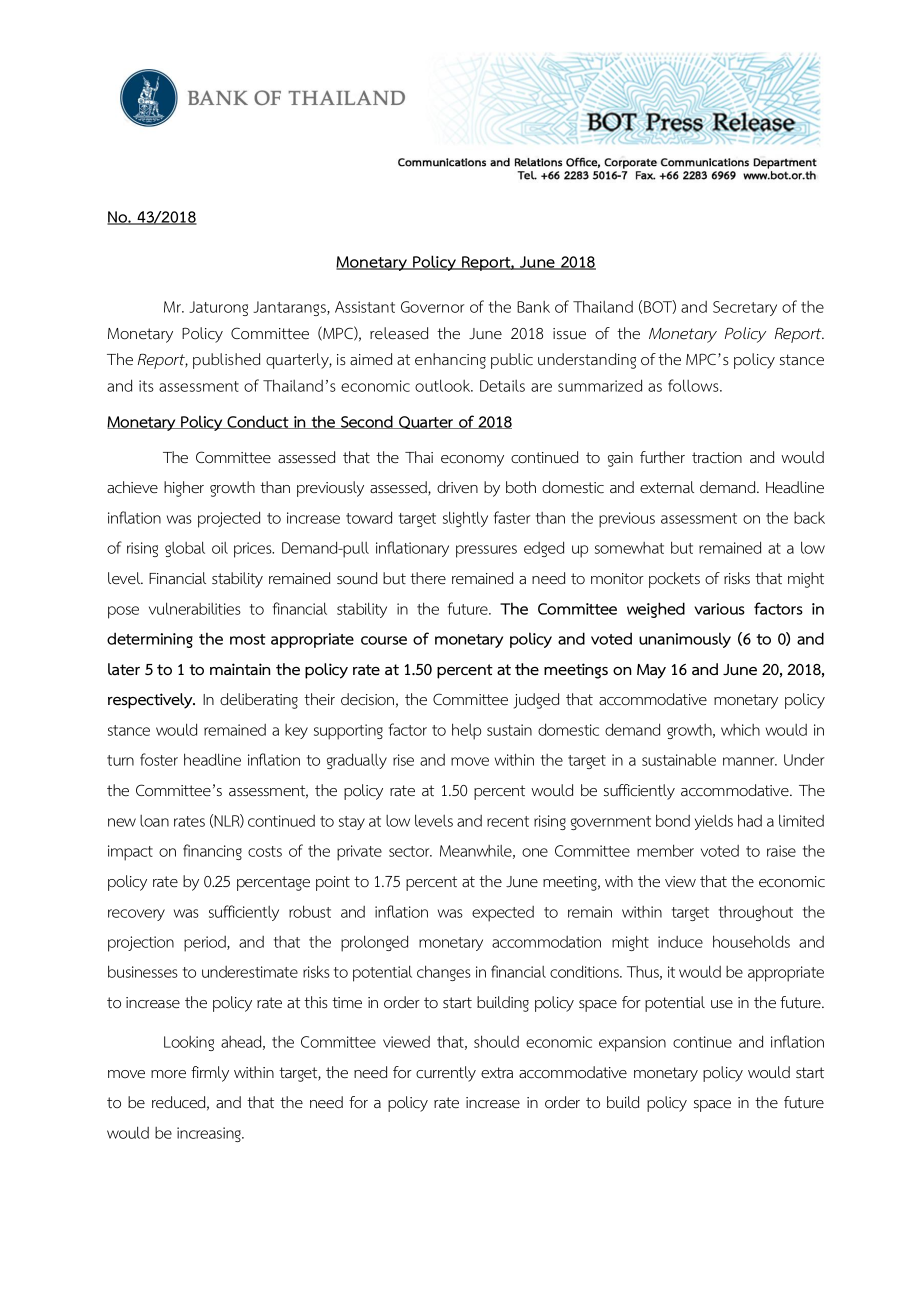 This screenshot has height=1308, width=924. What do you see at coordinates (226, 361) in the screenshot?
I see `published` at bounding box center [226, 361].
